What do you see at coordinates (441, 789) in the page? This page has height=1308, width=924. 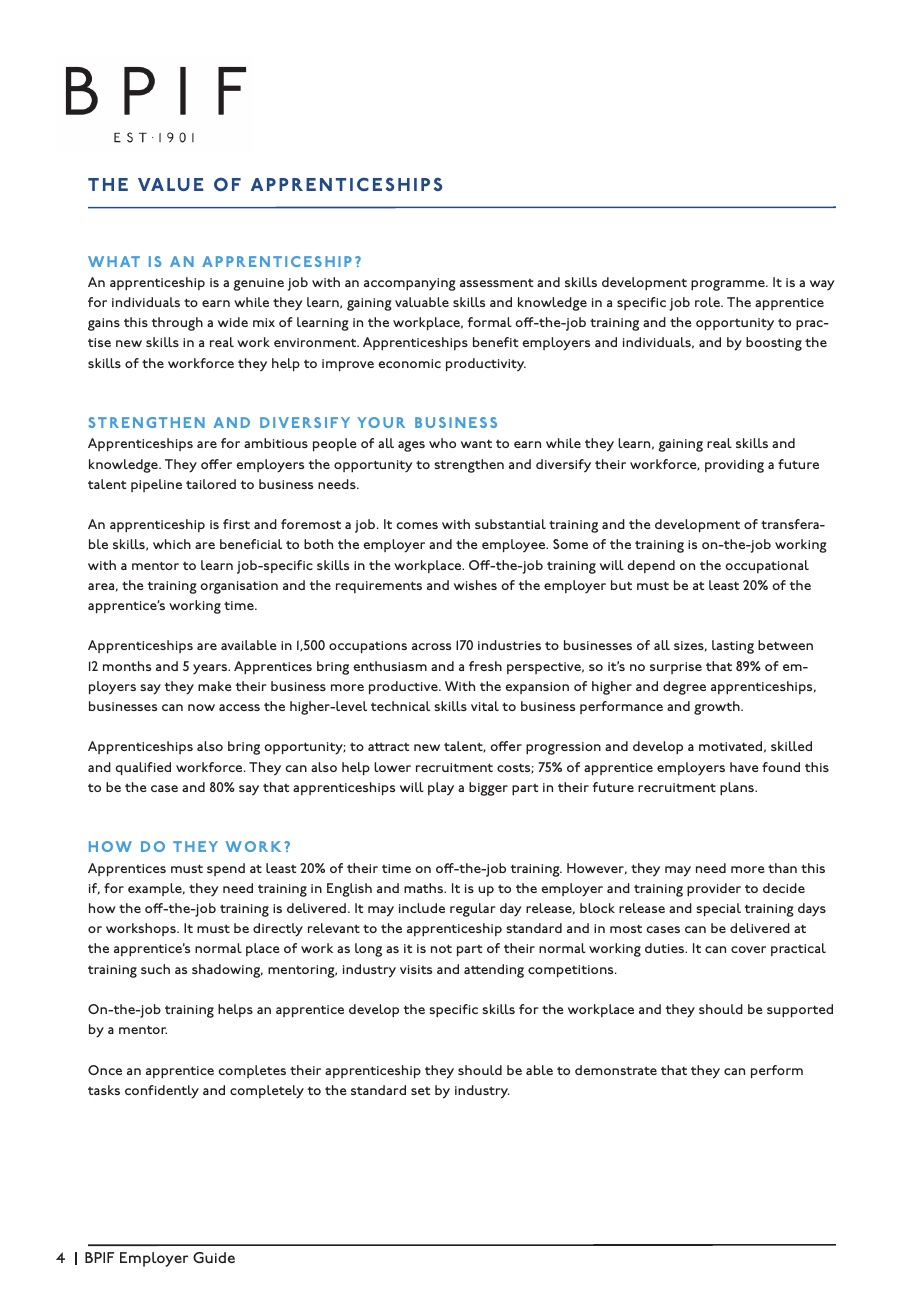 I see `play` at bounding box center [441, 789].
